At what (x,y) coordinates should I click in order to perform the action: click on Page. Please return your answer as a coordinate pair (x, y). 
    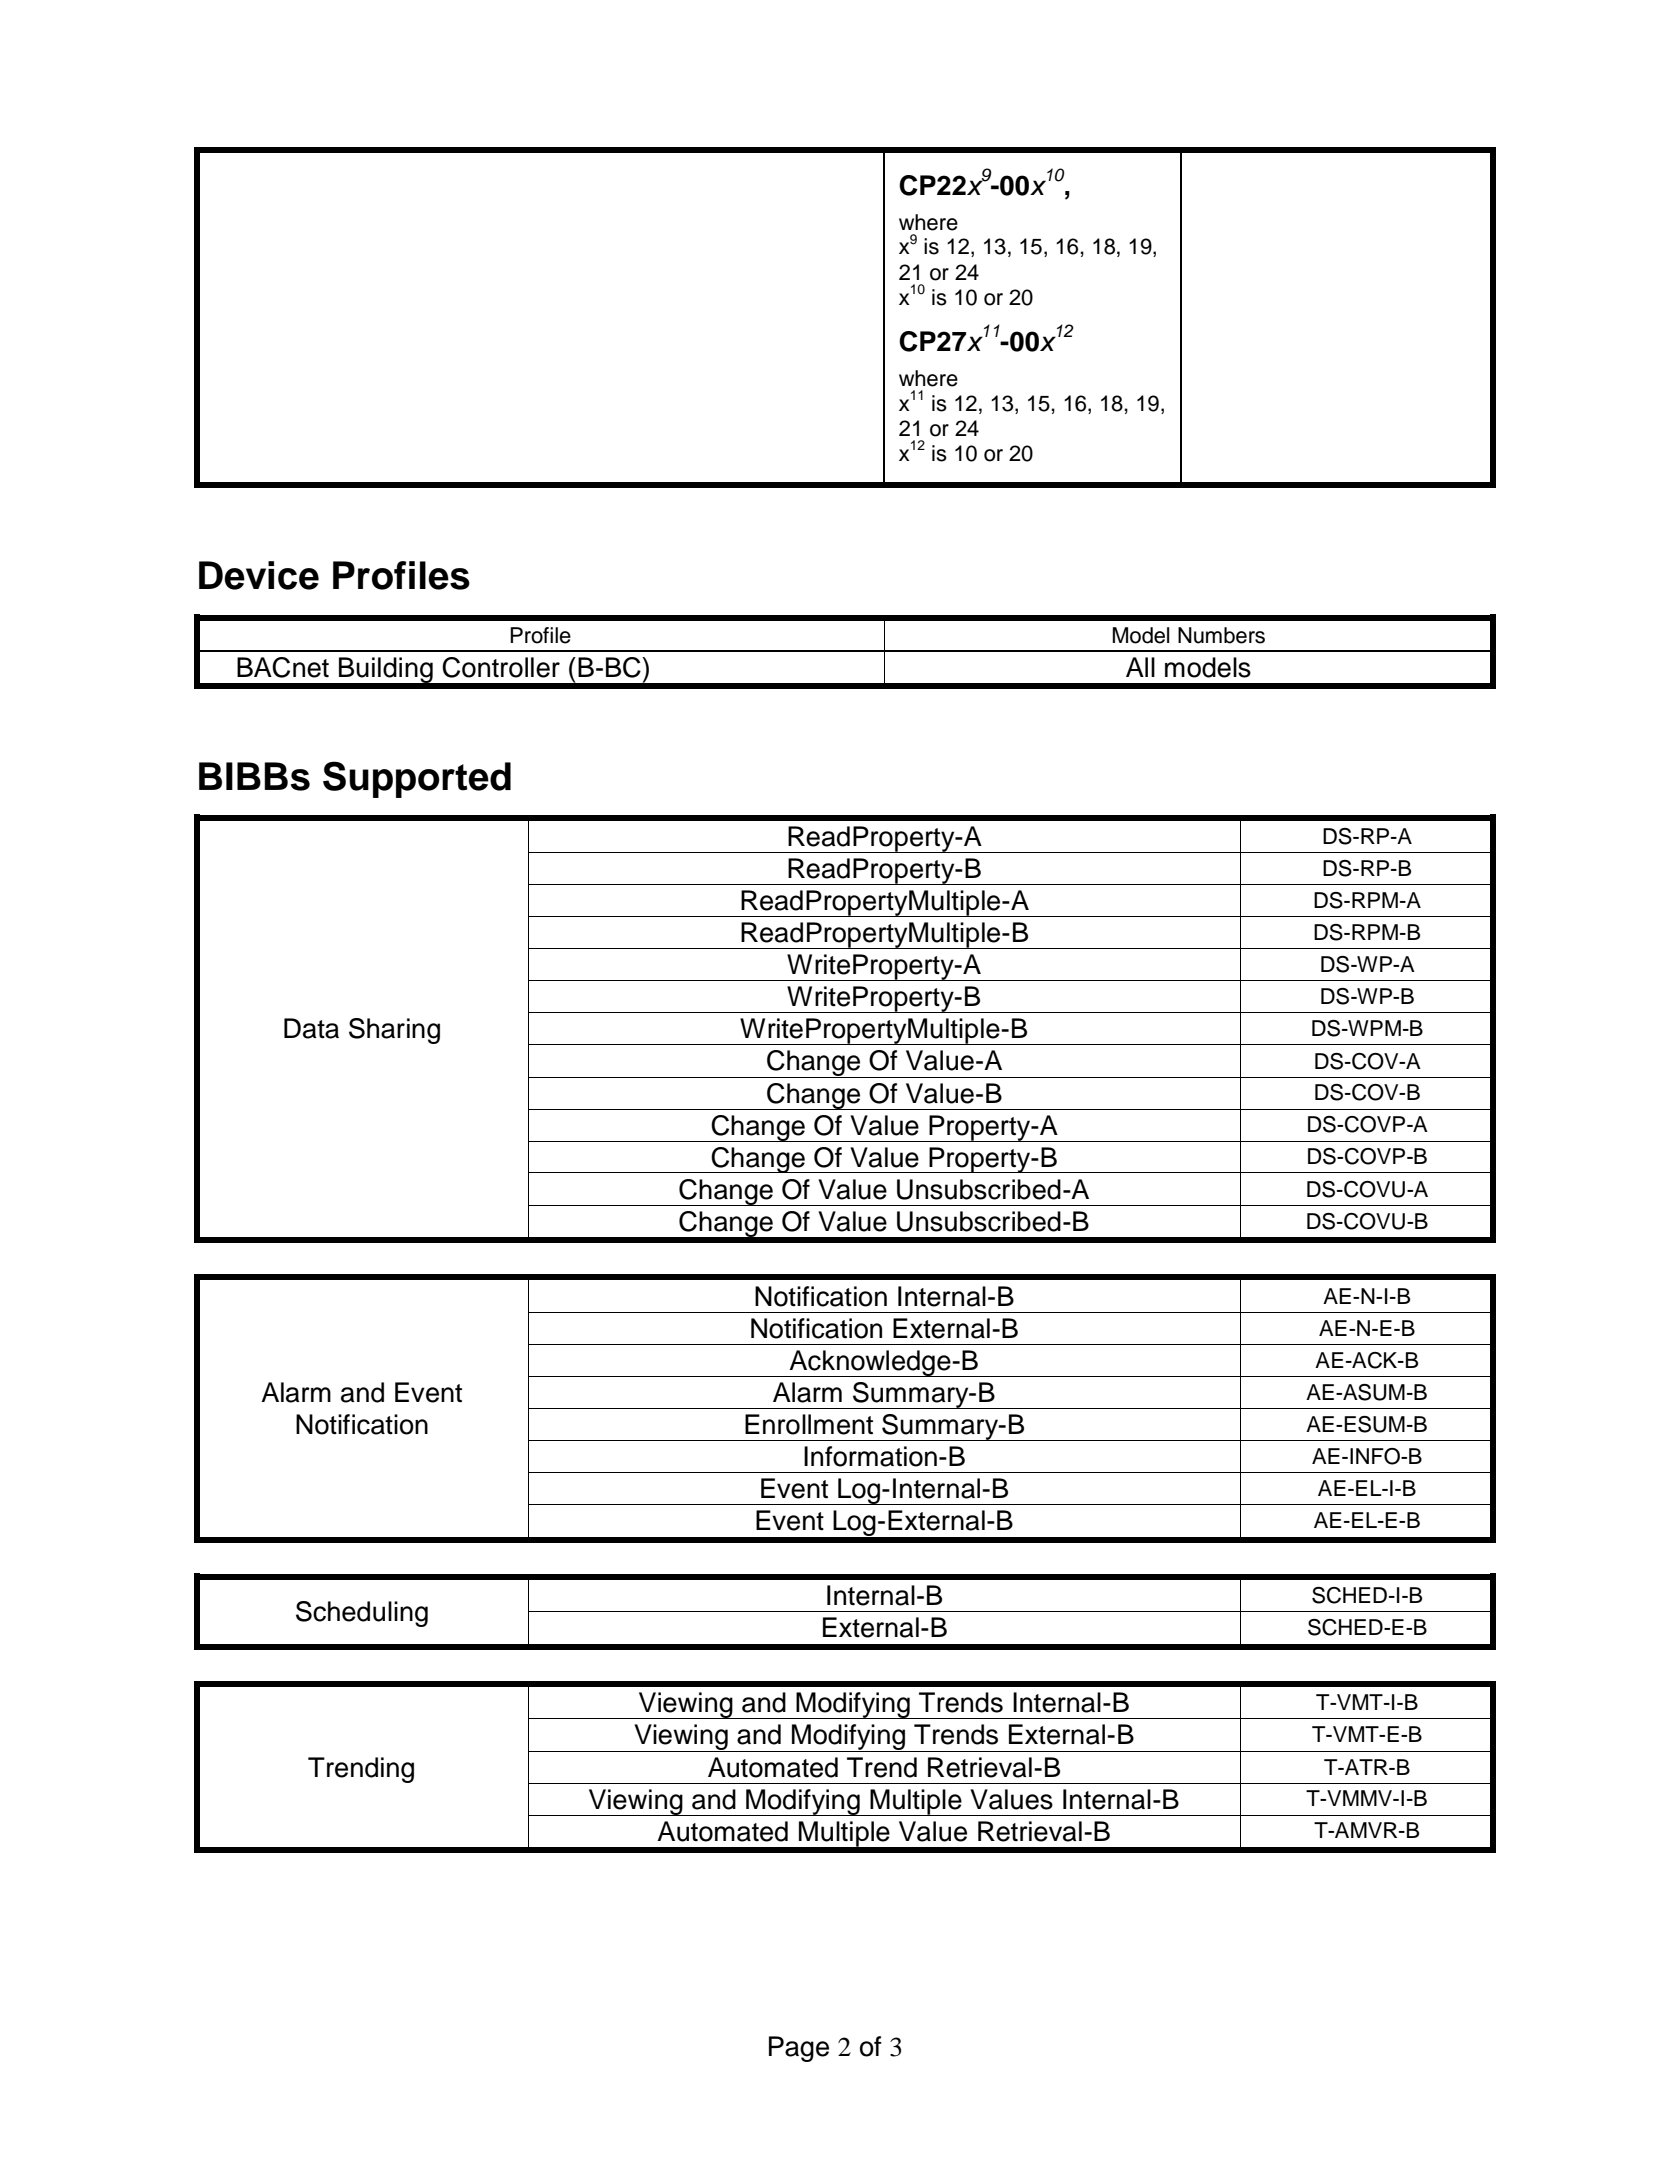
    Looking at the image, I should click on (799, 2049).
